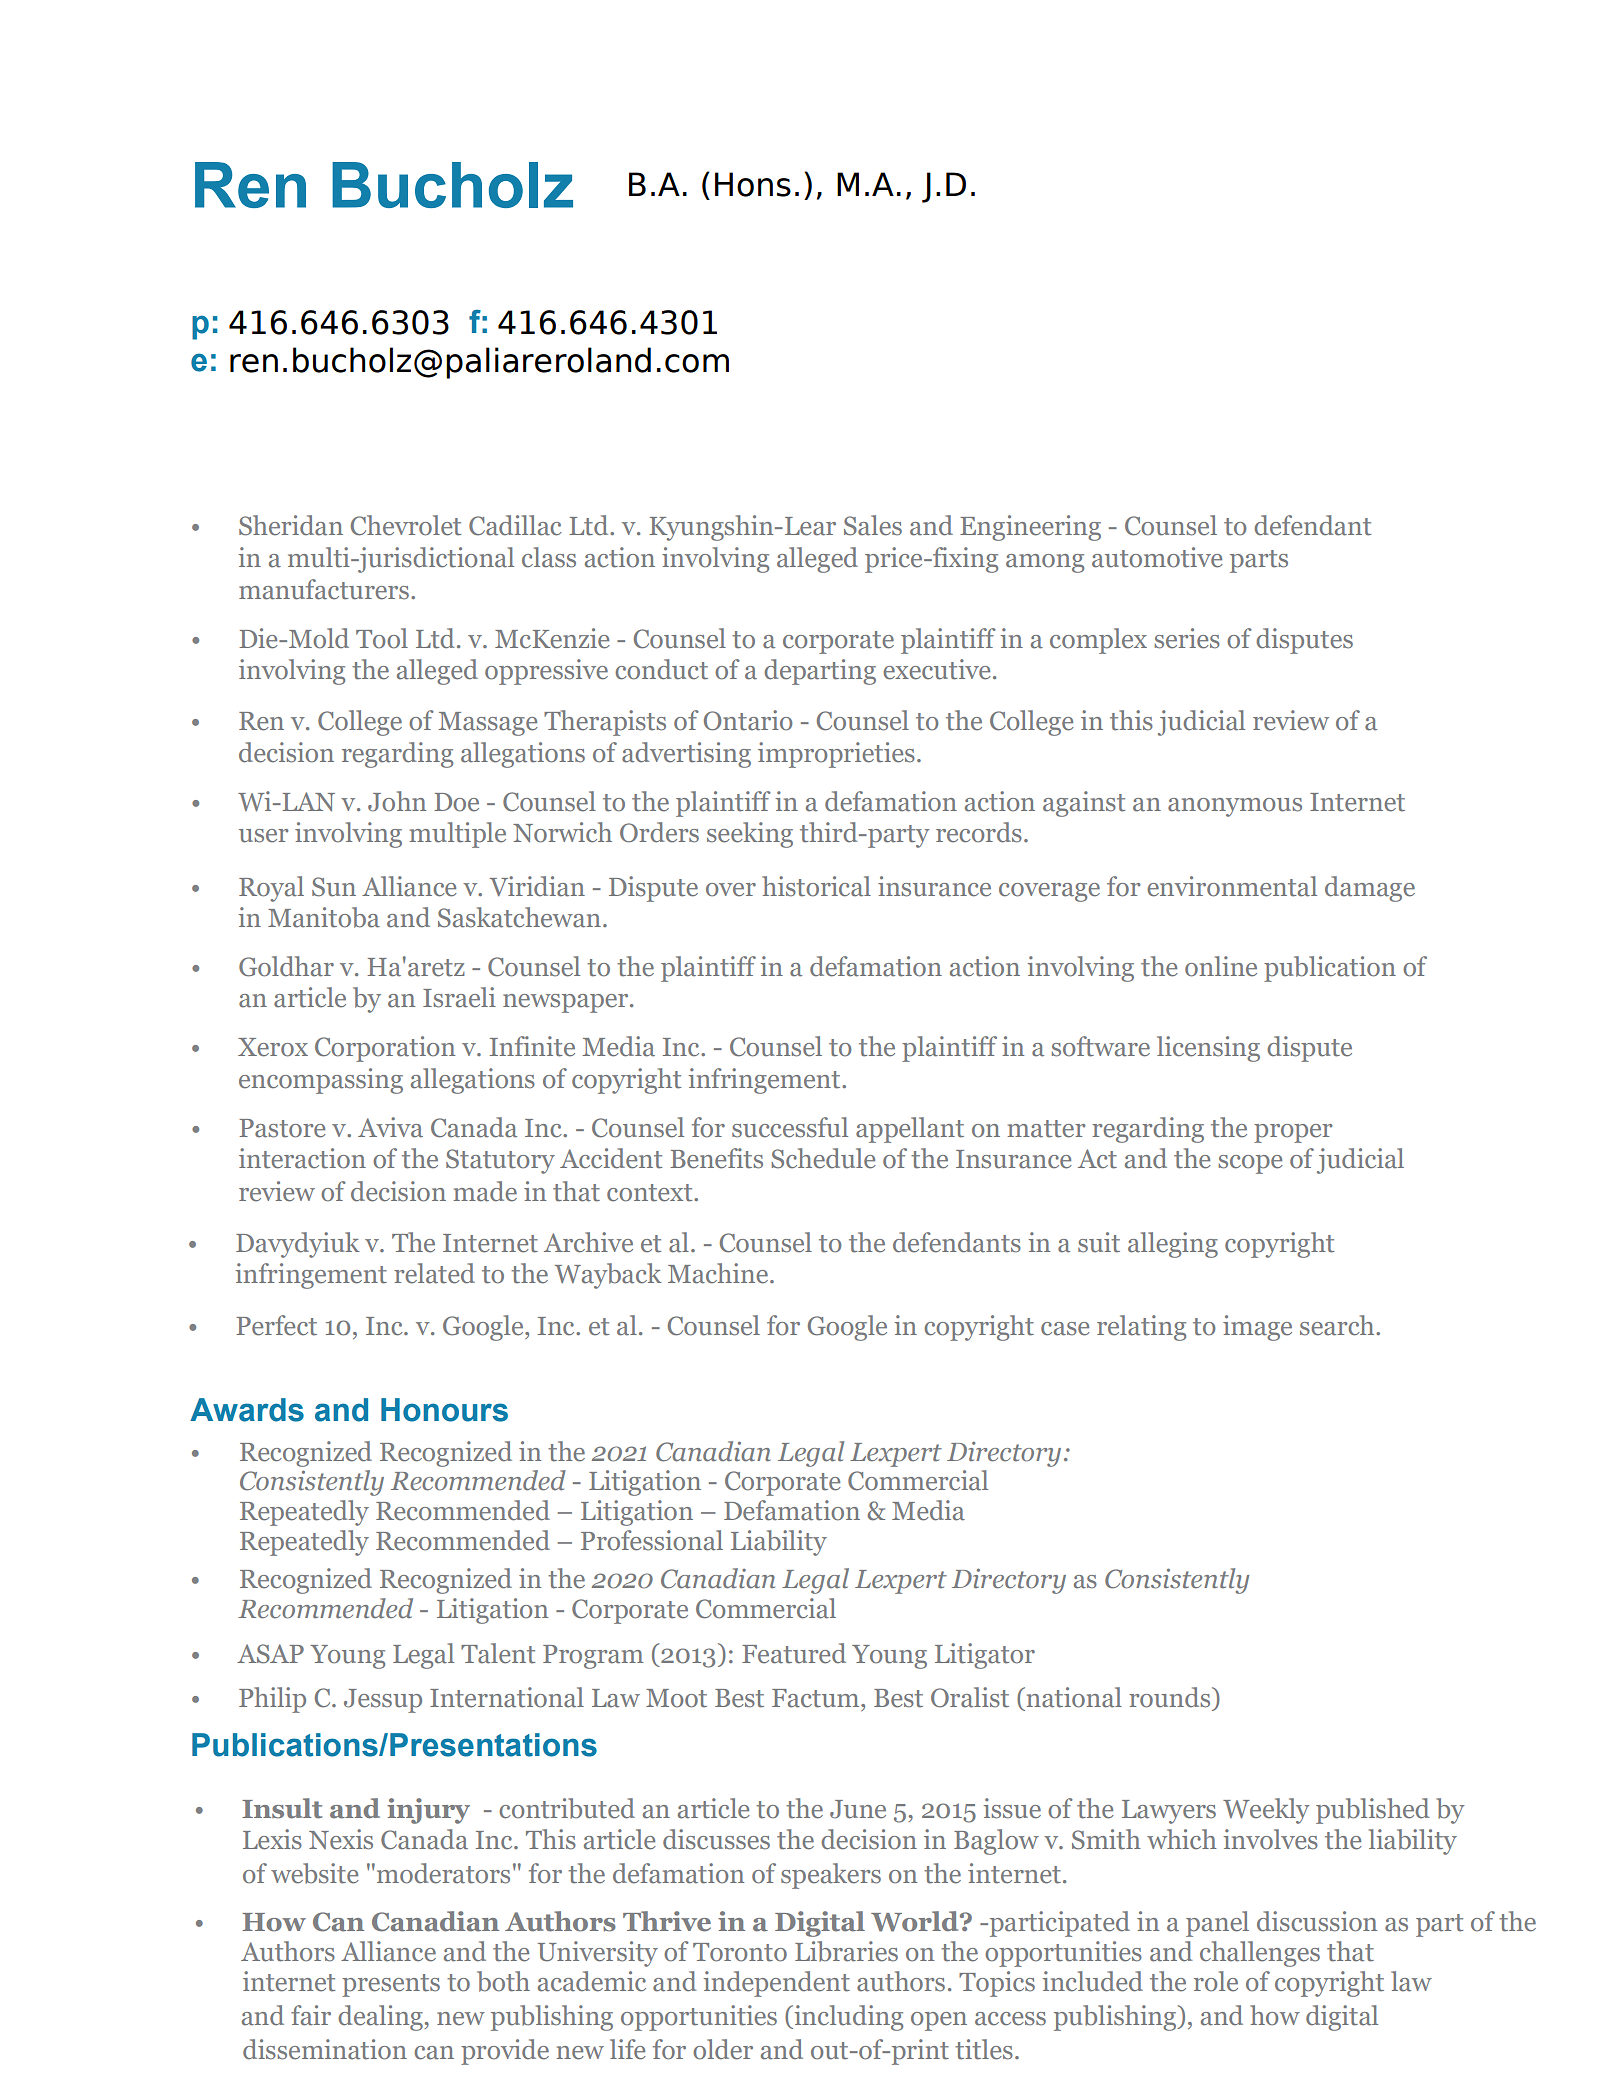 This screenshot has height=2096, width=1619. I want to click on Hons, so click(753, 184).
